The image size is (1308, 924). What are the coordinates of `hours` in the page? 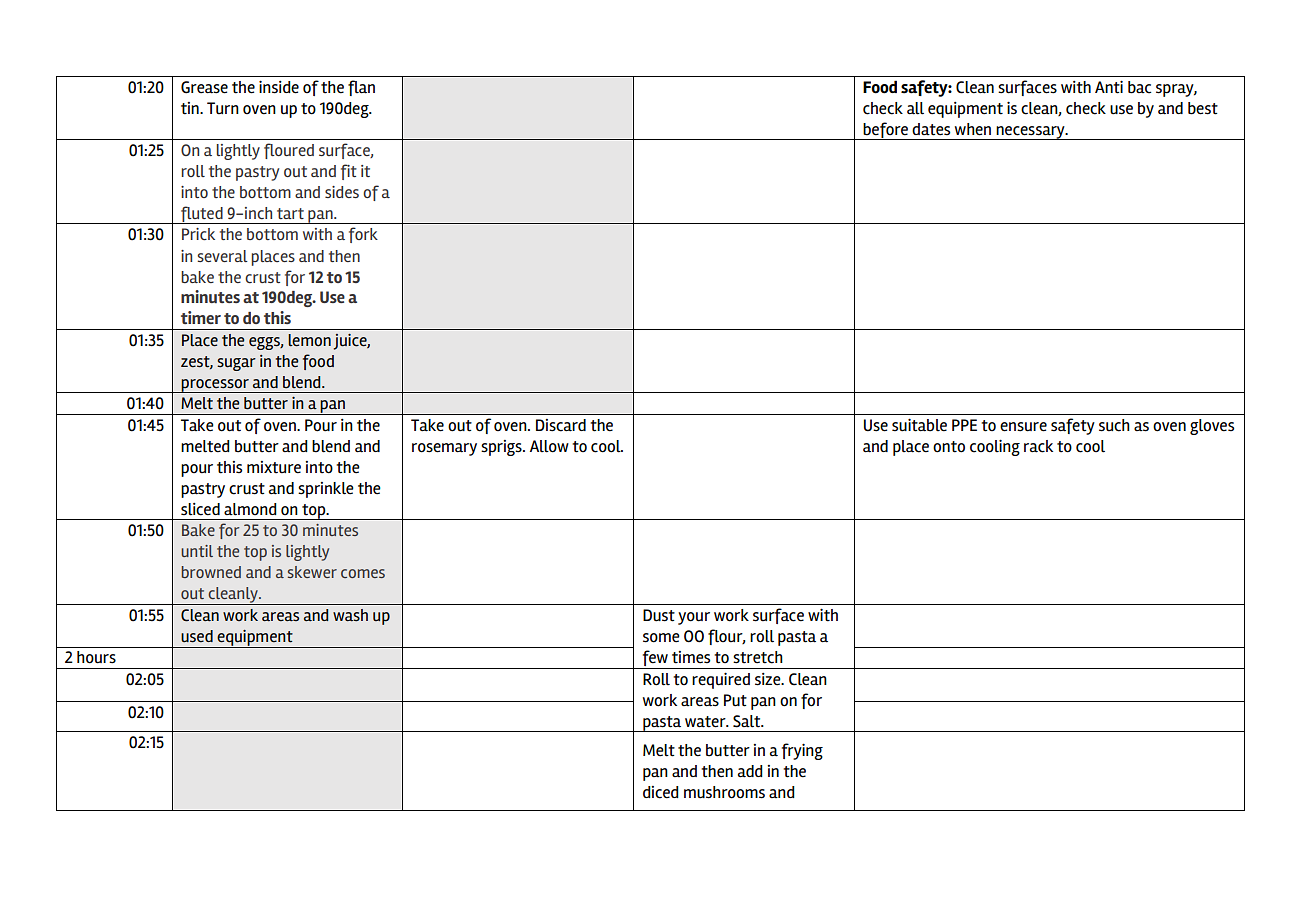 It's located at (96, 657).
